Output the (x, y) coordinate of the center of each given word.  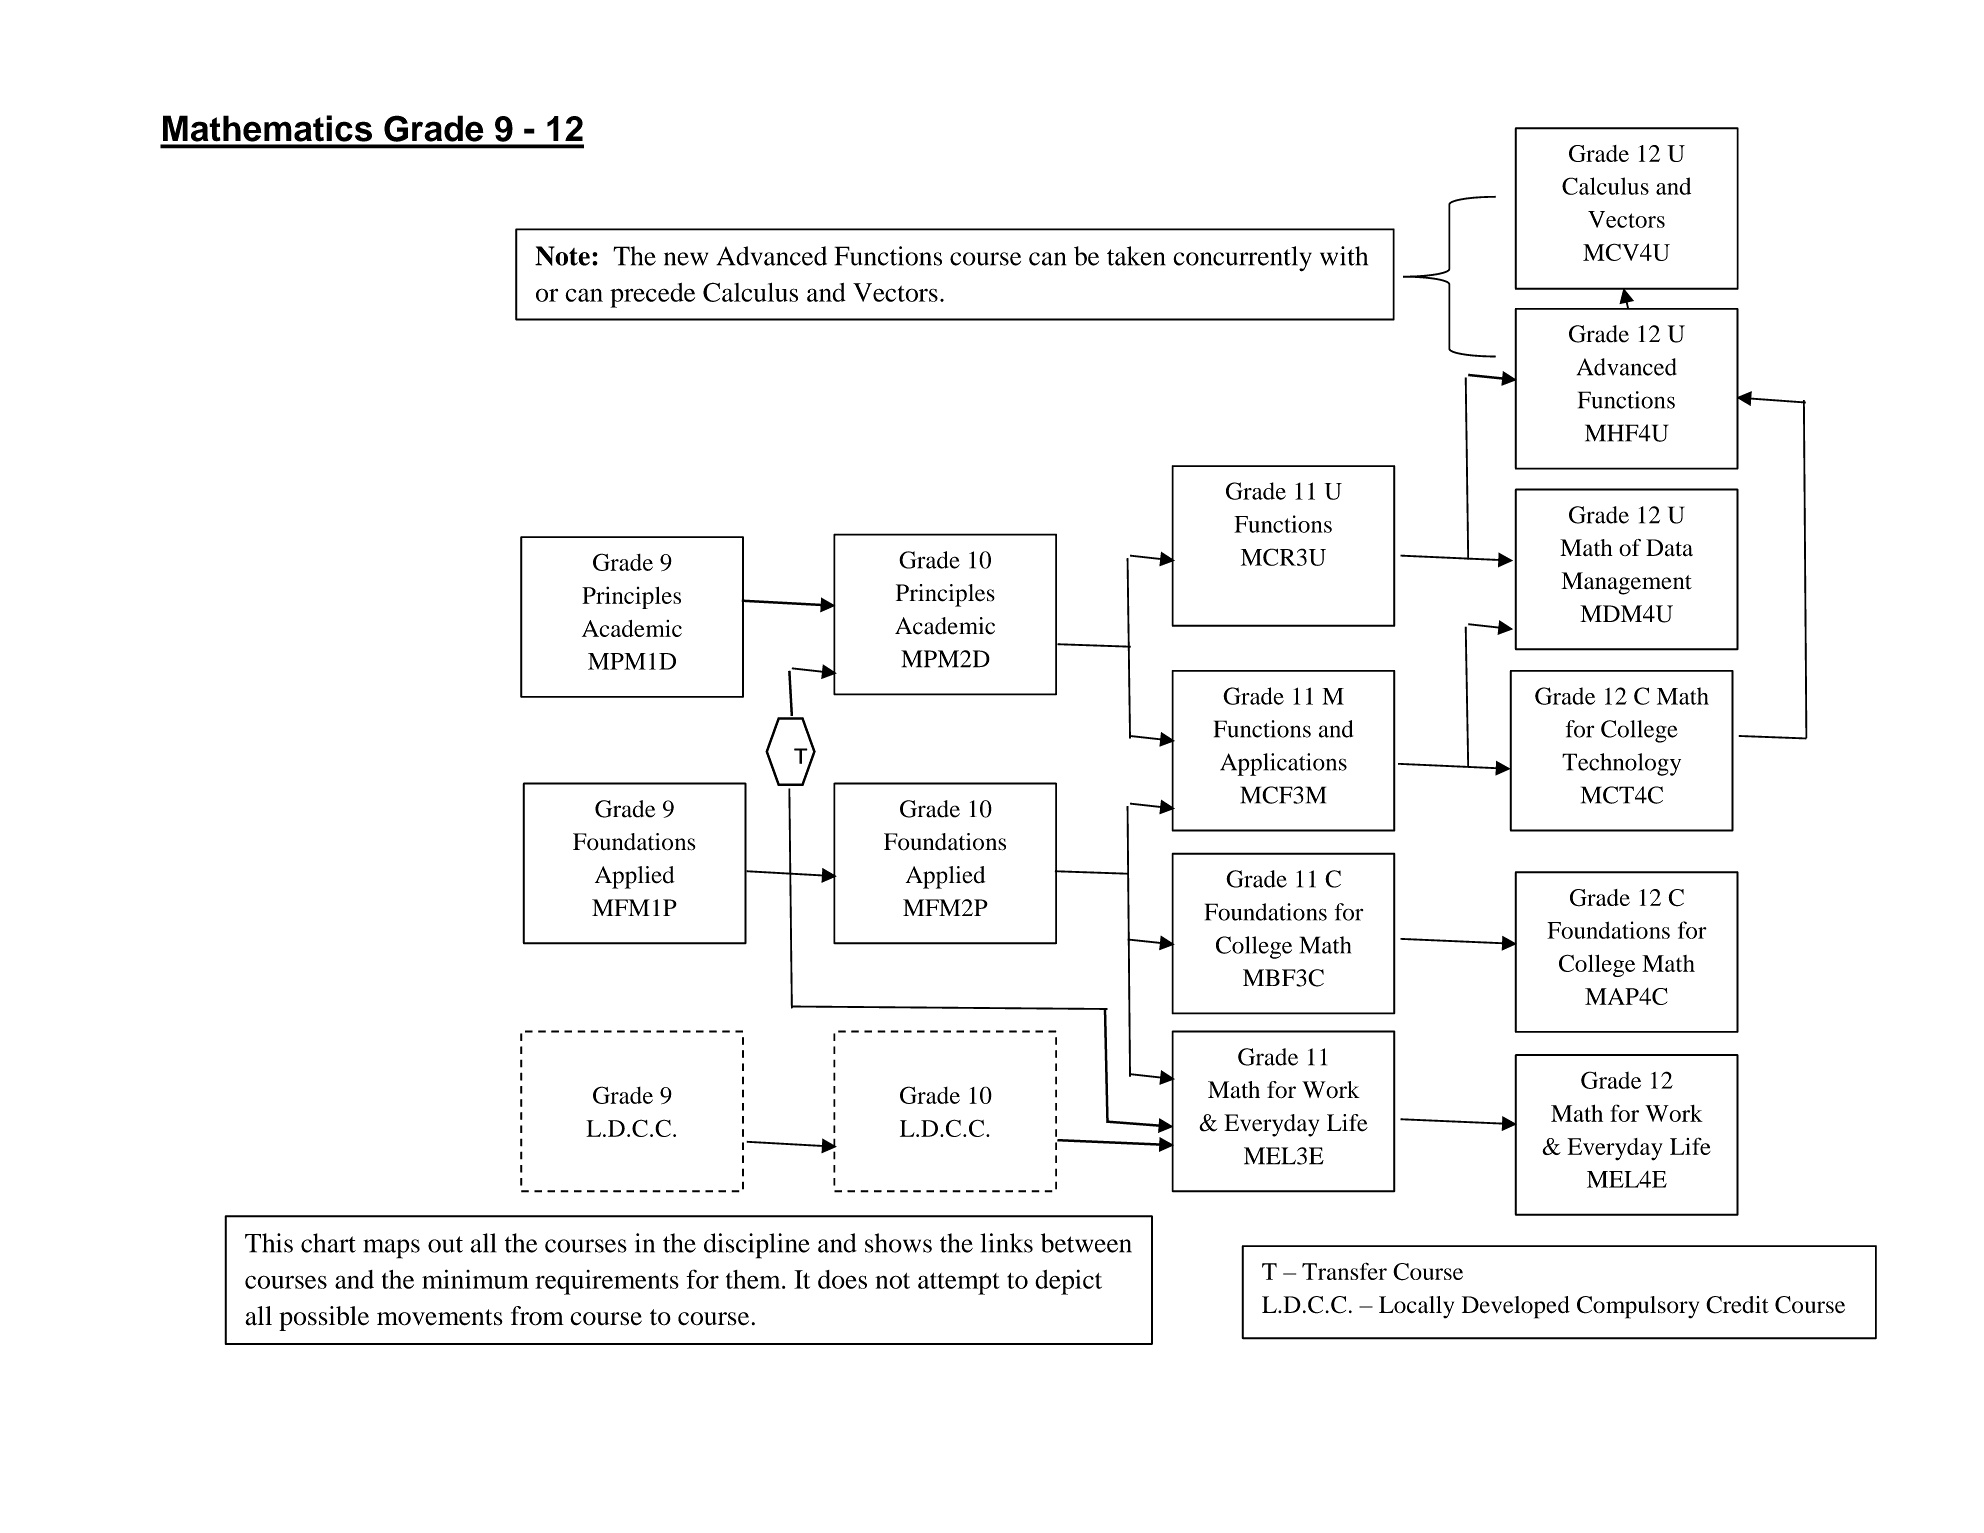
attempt (959, 1284)
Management (1626, 583)
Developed (1516, 1307)
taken (1136, 256)
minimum (475, 1279)
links (1006, 1243)
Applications (1283, 764)
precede (652, 295)
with (1344, 256)
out (445, 1244)
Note (562, 256)
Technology (1621, 764)
